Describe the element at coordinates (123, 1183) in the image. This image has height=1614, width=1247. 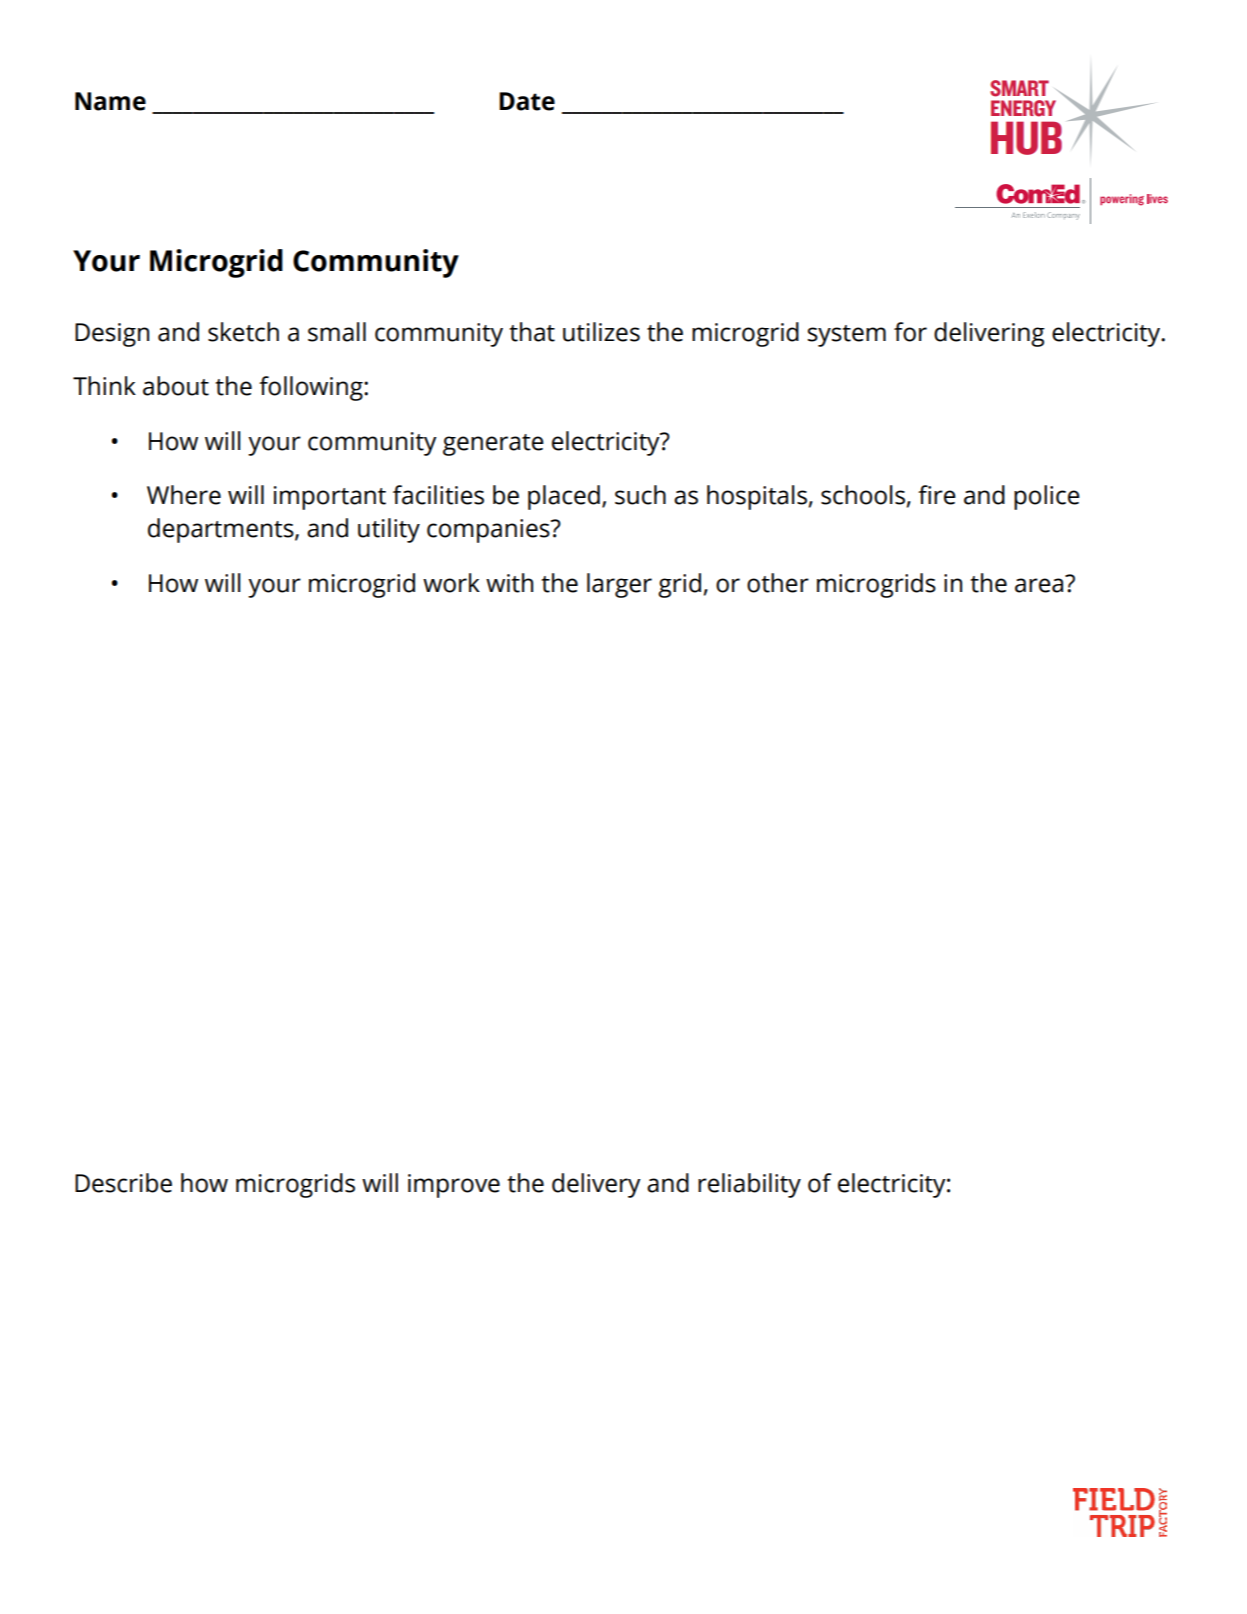
I see `Describe` at that location.
